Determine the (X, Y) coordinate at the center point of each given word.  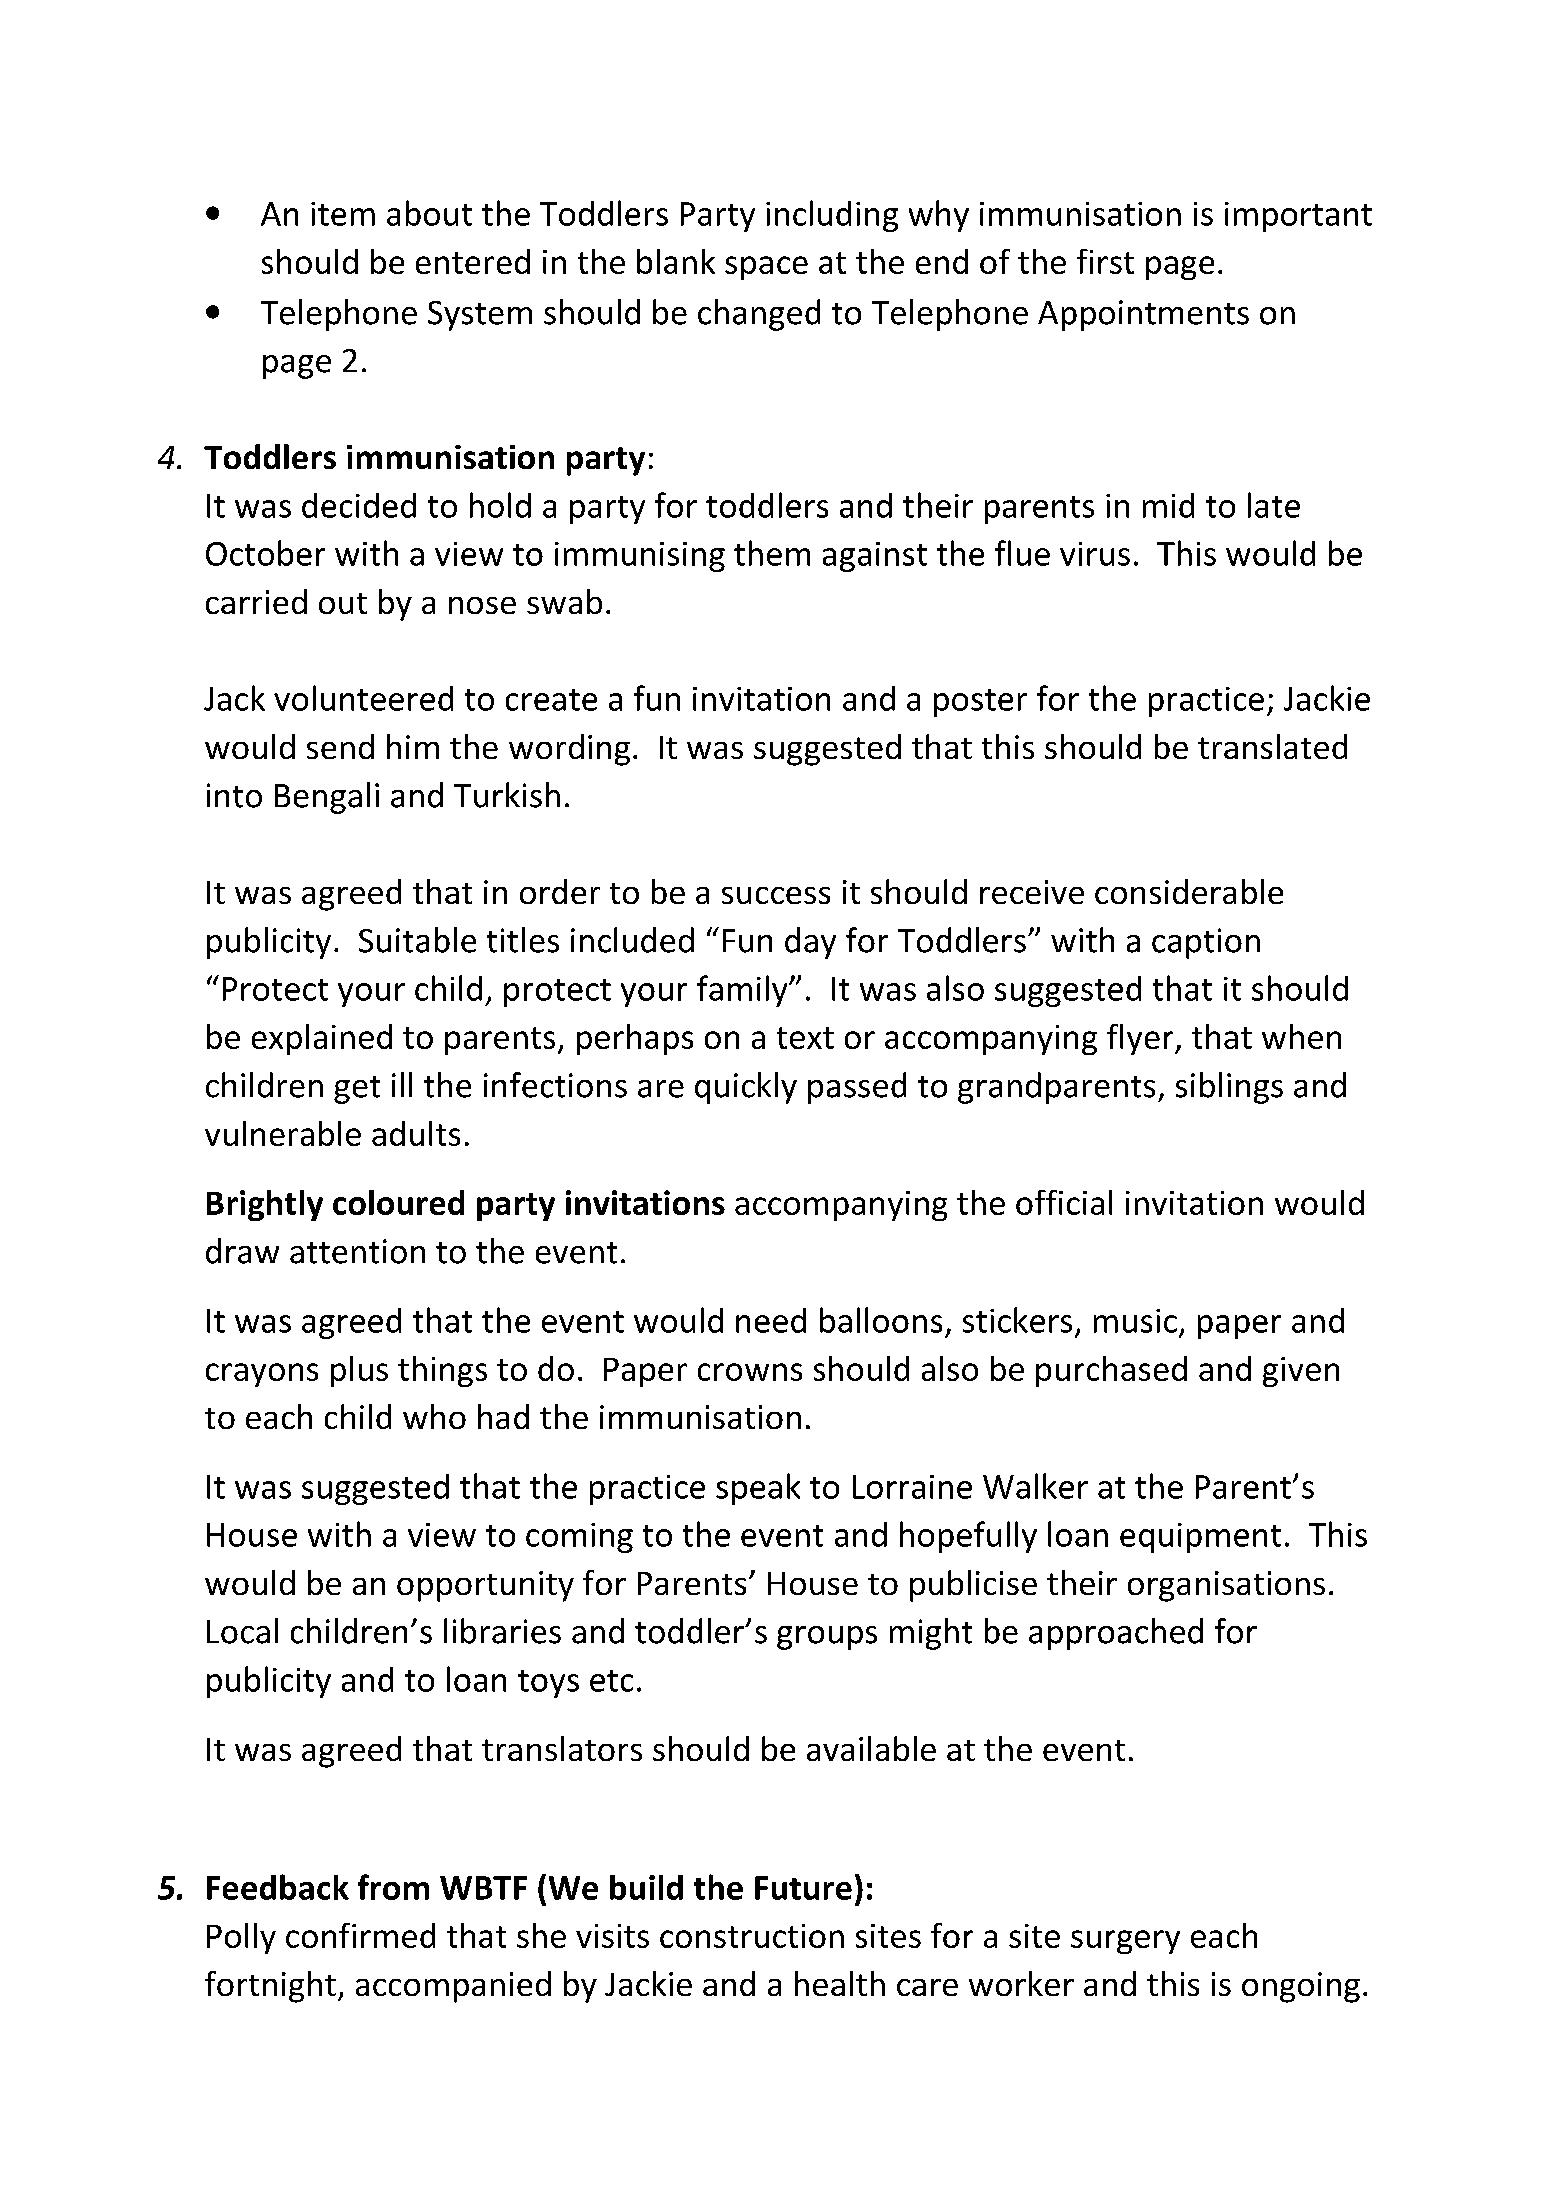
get (357, 1090)
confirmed (360, 1935)
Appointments (1143, 315)
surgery (1125, 1942)
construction (752, 1936)
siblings (1229, 1088)
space (766, 268)
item (343, 214)
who (434, 1416)
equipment (1200, 1538)
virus (1095, 554)
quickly (746, 1088)
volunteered (363, 698)
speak (758, 1489)
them (772, 553)
